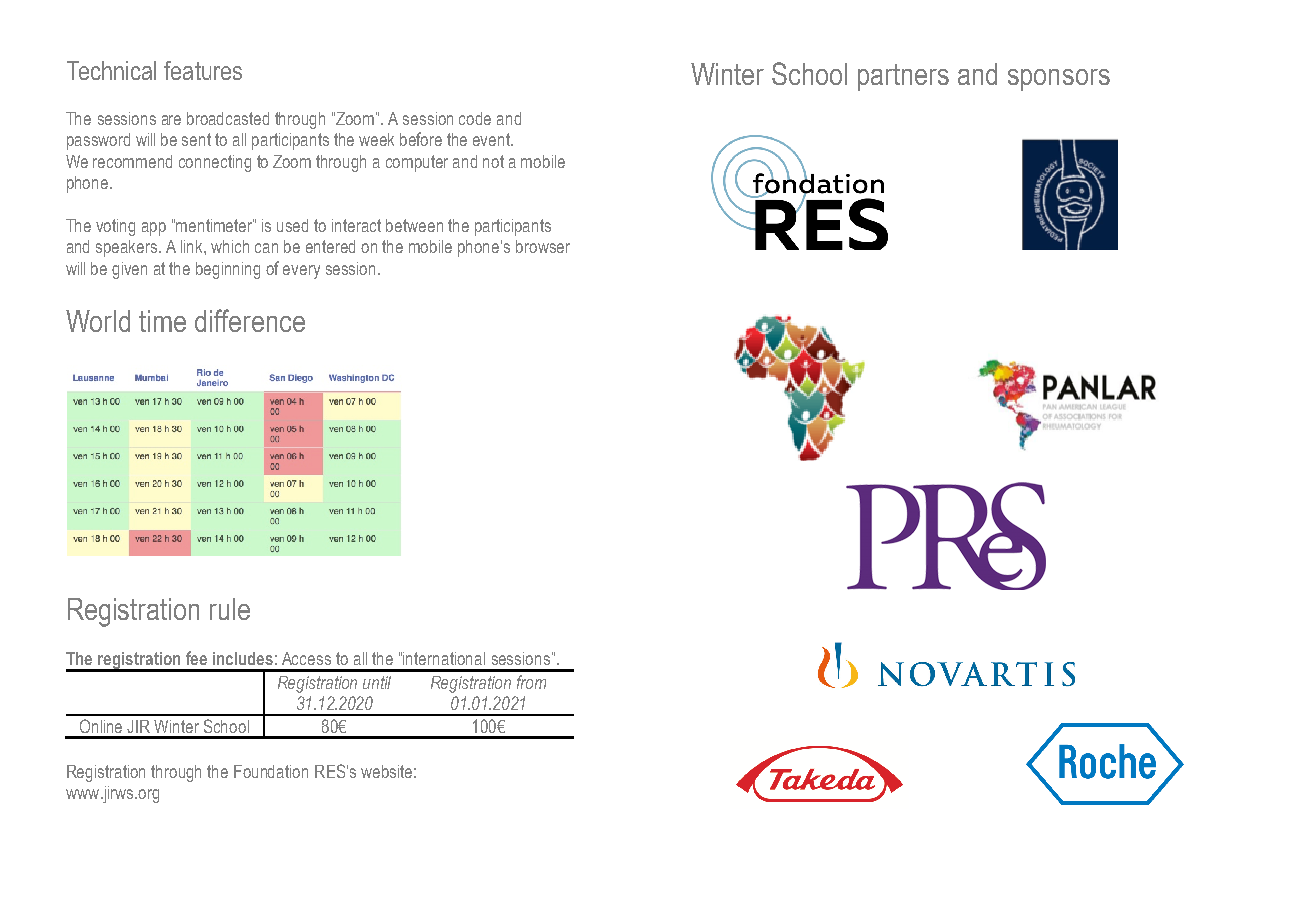 The image size is (1308, 924). What do you see at coordinates (414, 225) in the page?
I see `between` at bounding box center [414, 225].
